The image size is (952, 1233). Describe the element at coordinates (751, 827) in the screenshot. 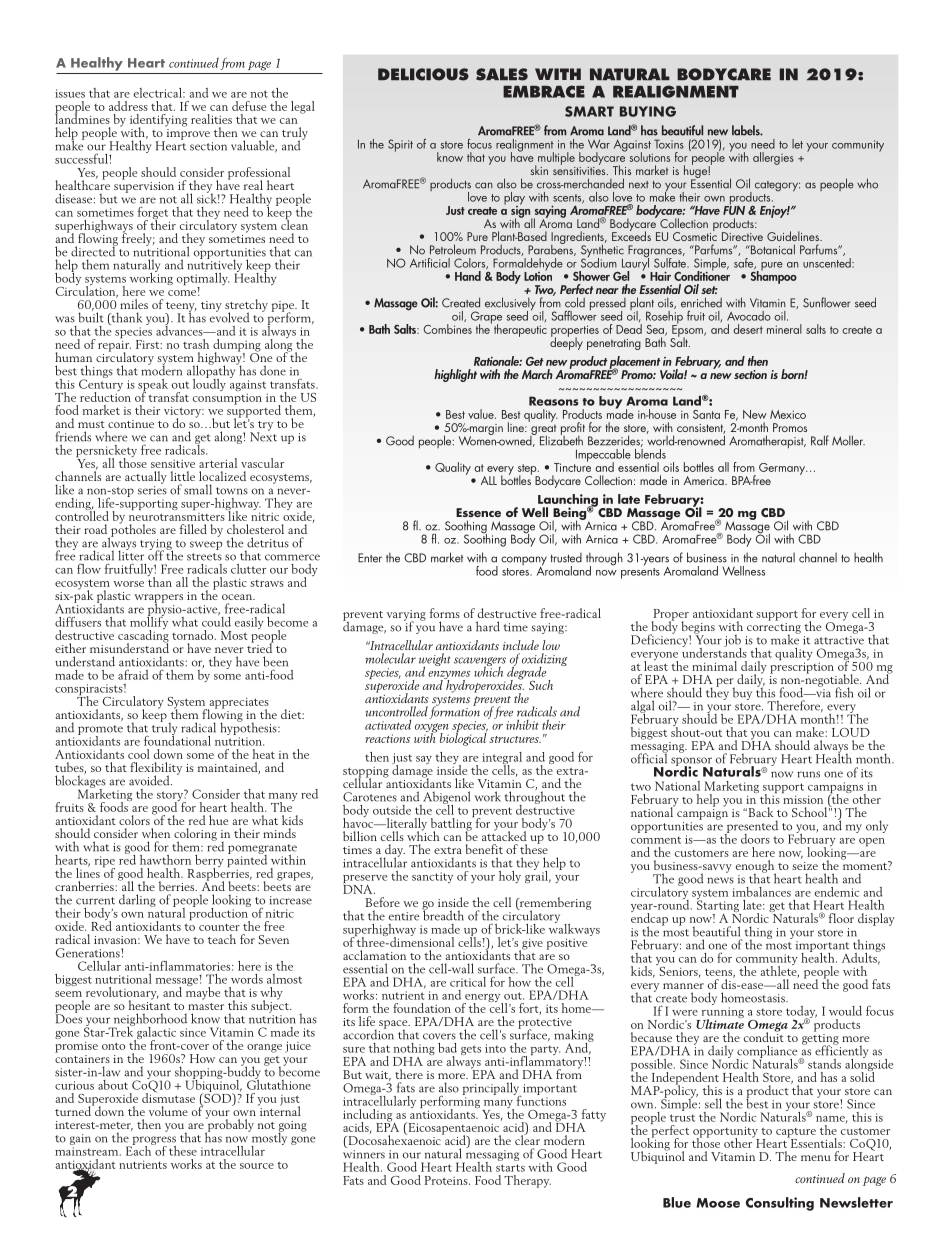

I see `presented` at that location.
